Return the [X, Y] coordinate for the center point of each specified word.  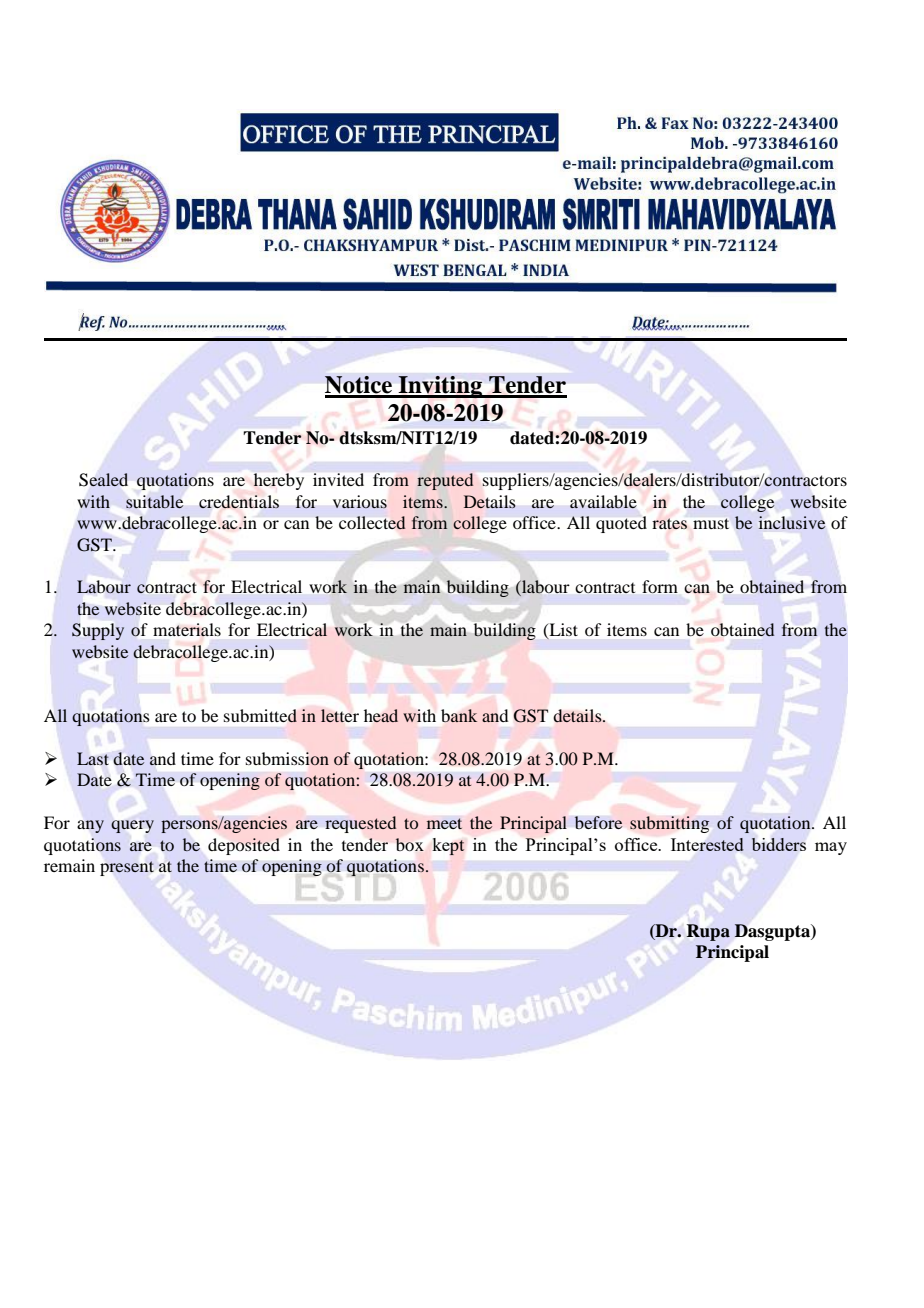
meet [444, 823]
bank [459, 715]
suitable [154, 501]
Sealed [103, 479]
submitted [260, 716]
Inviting [440, 387]
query [132, 826]
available [603, 501]
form [660, 586]
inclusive [792, 522]
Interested [707, 844]
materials [187, 629]
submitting [670, 824]
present [127, 868]
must [711, 523]
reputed [445, 481]
